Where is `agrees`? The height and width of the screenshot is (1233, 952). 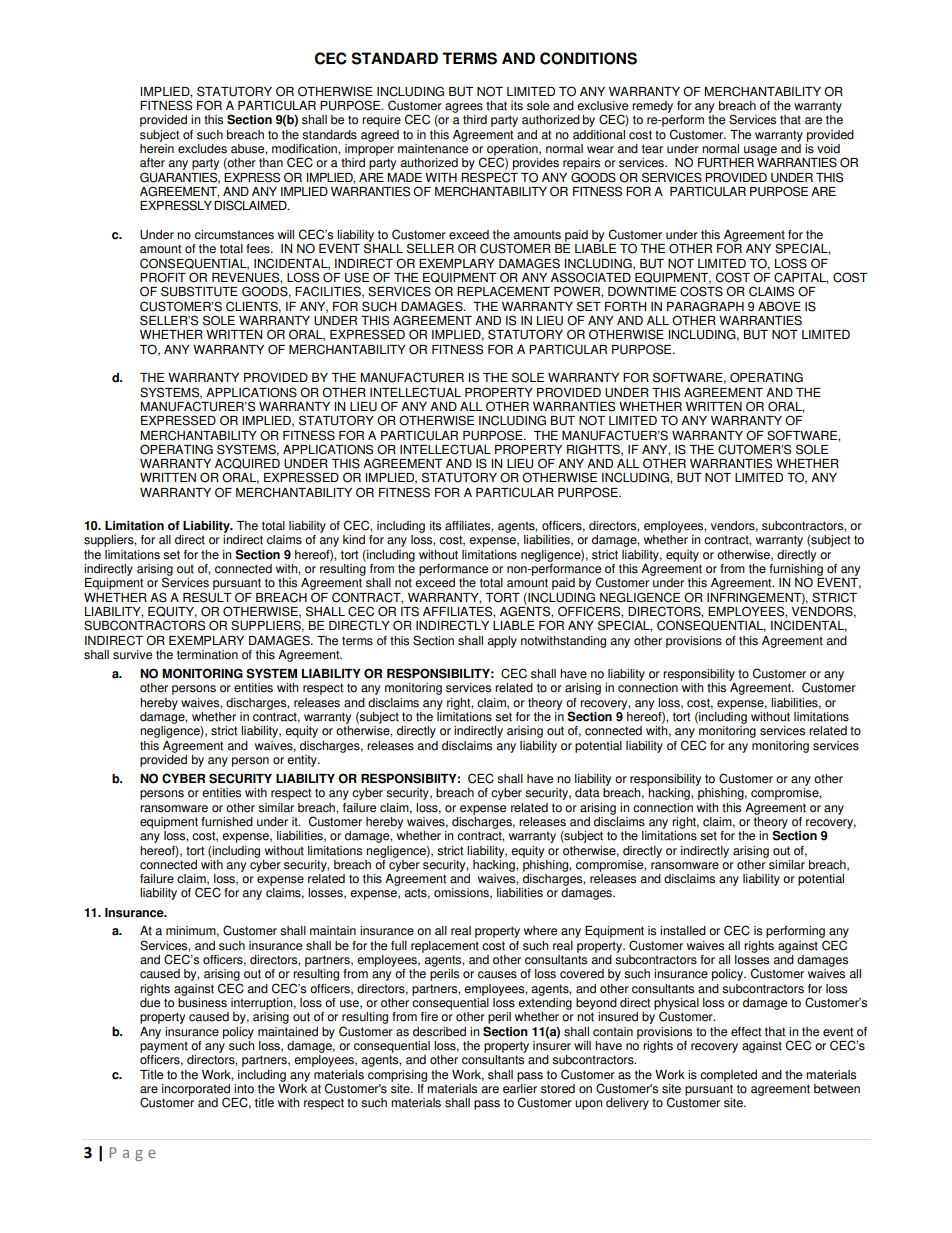
agrees is located at coordinates (464, 108).
